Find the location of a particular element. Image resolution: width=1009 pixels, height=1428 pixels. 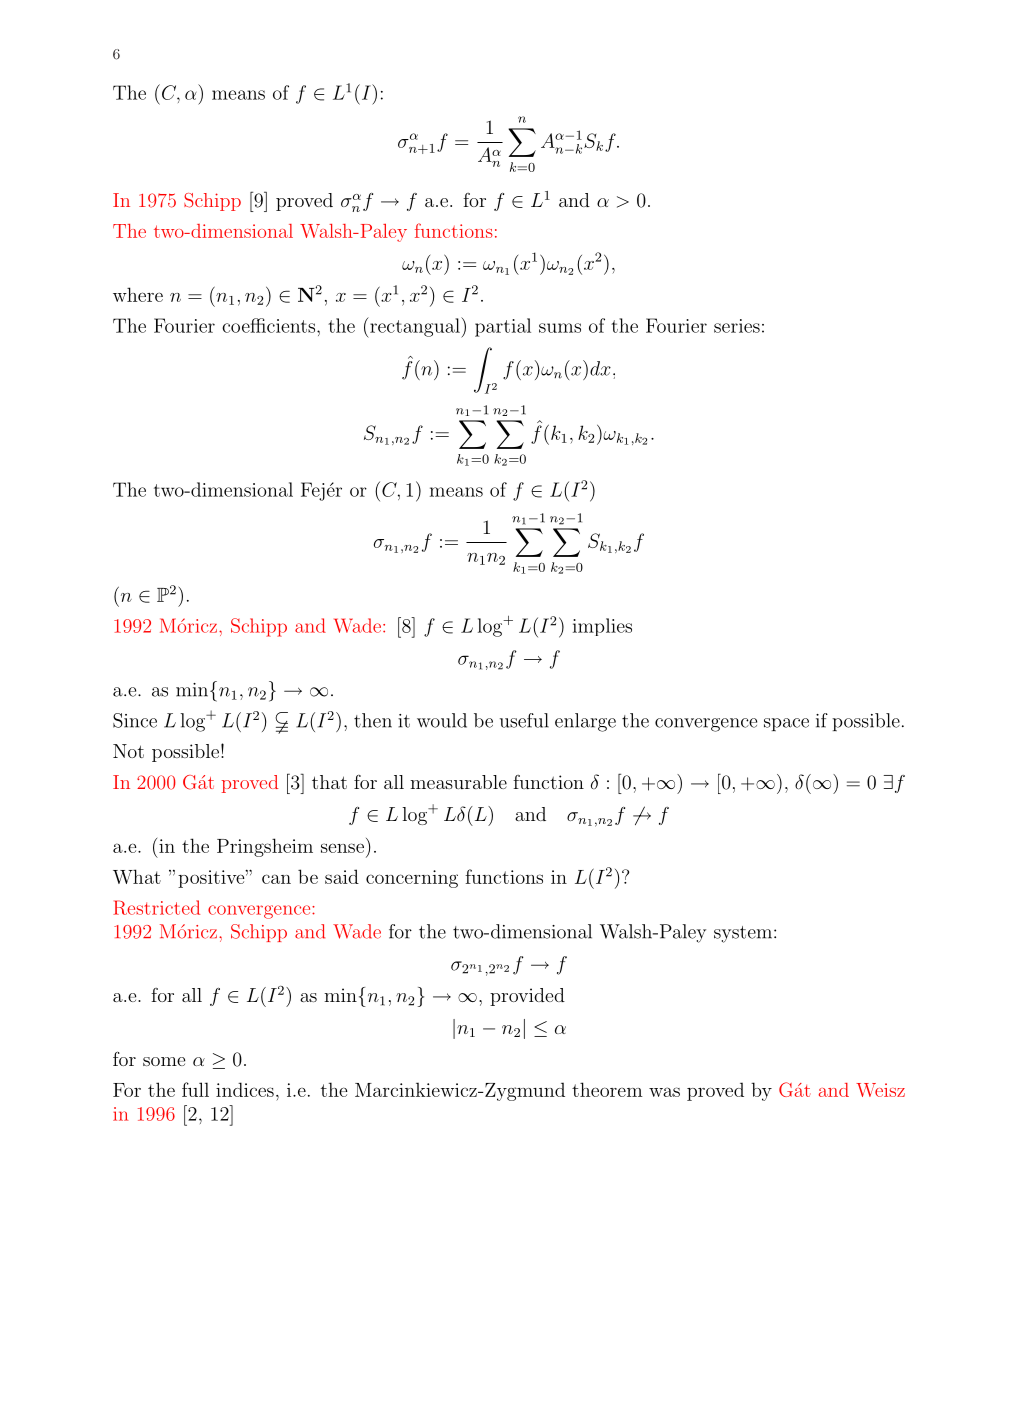

full is located at coordinates (195, 1089).
